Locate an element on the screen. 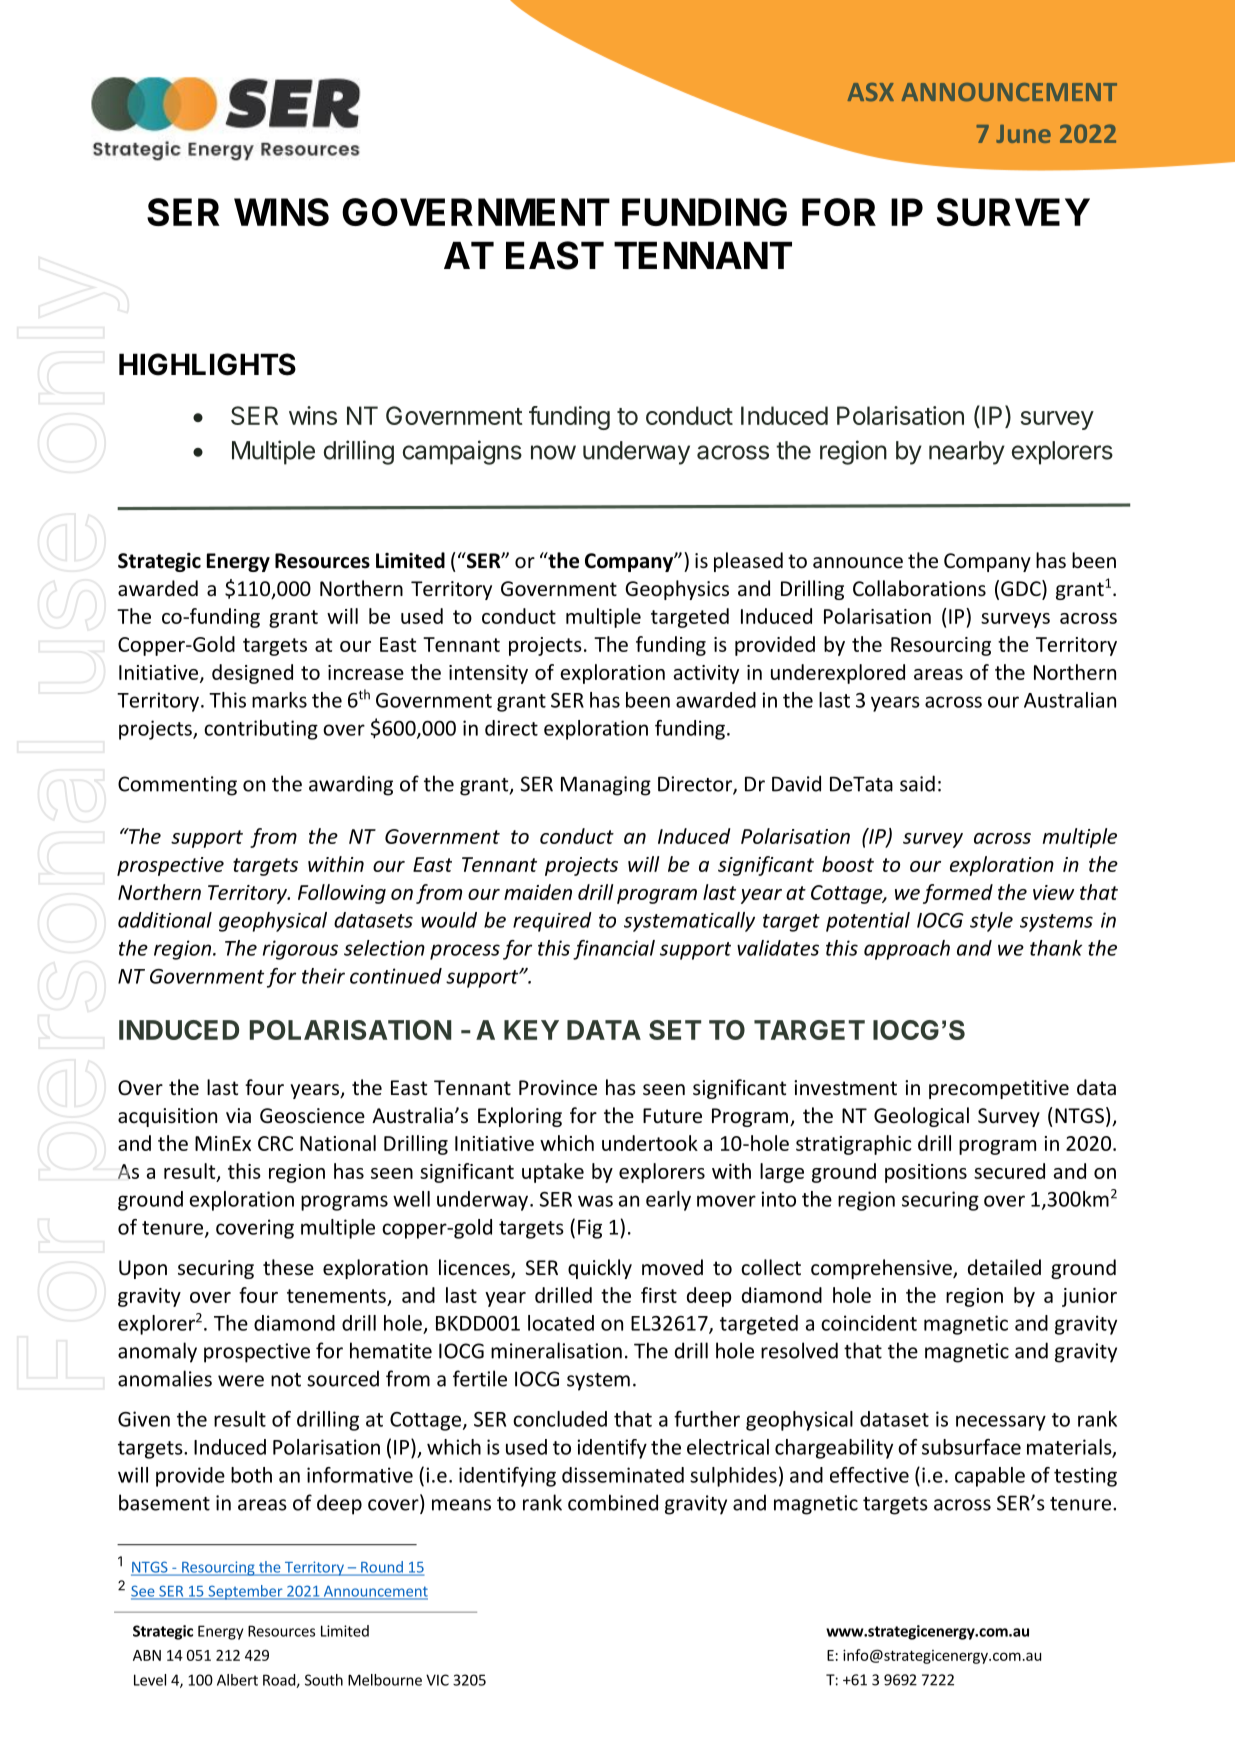 This screenshot has height=1748, width=1235. GDC is located at coordinates (1022, 589).
